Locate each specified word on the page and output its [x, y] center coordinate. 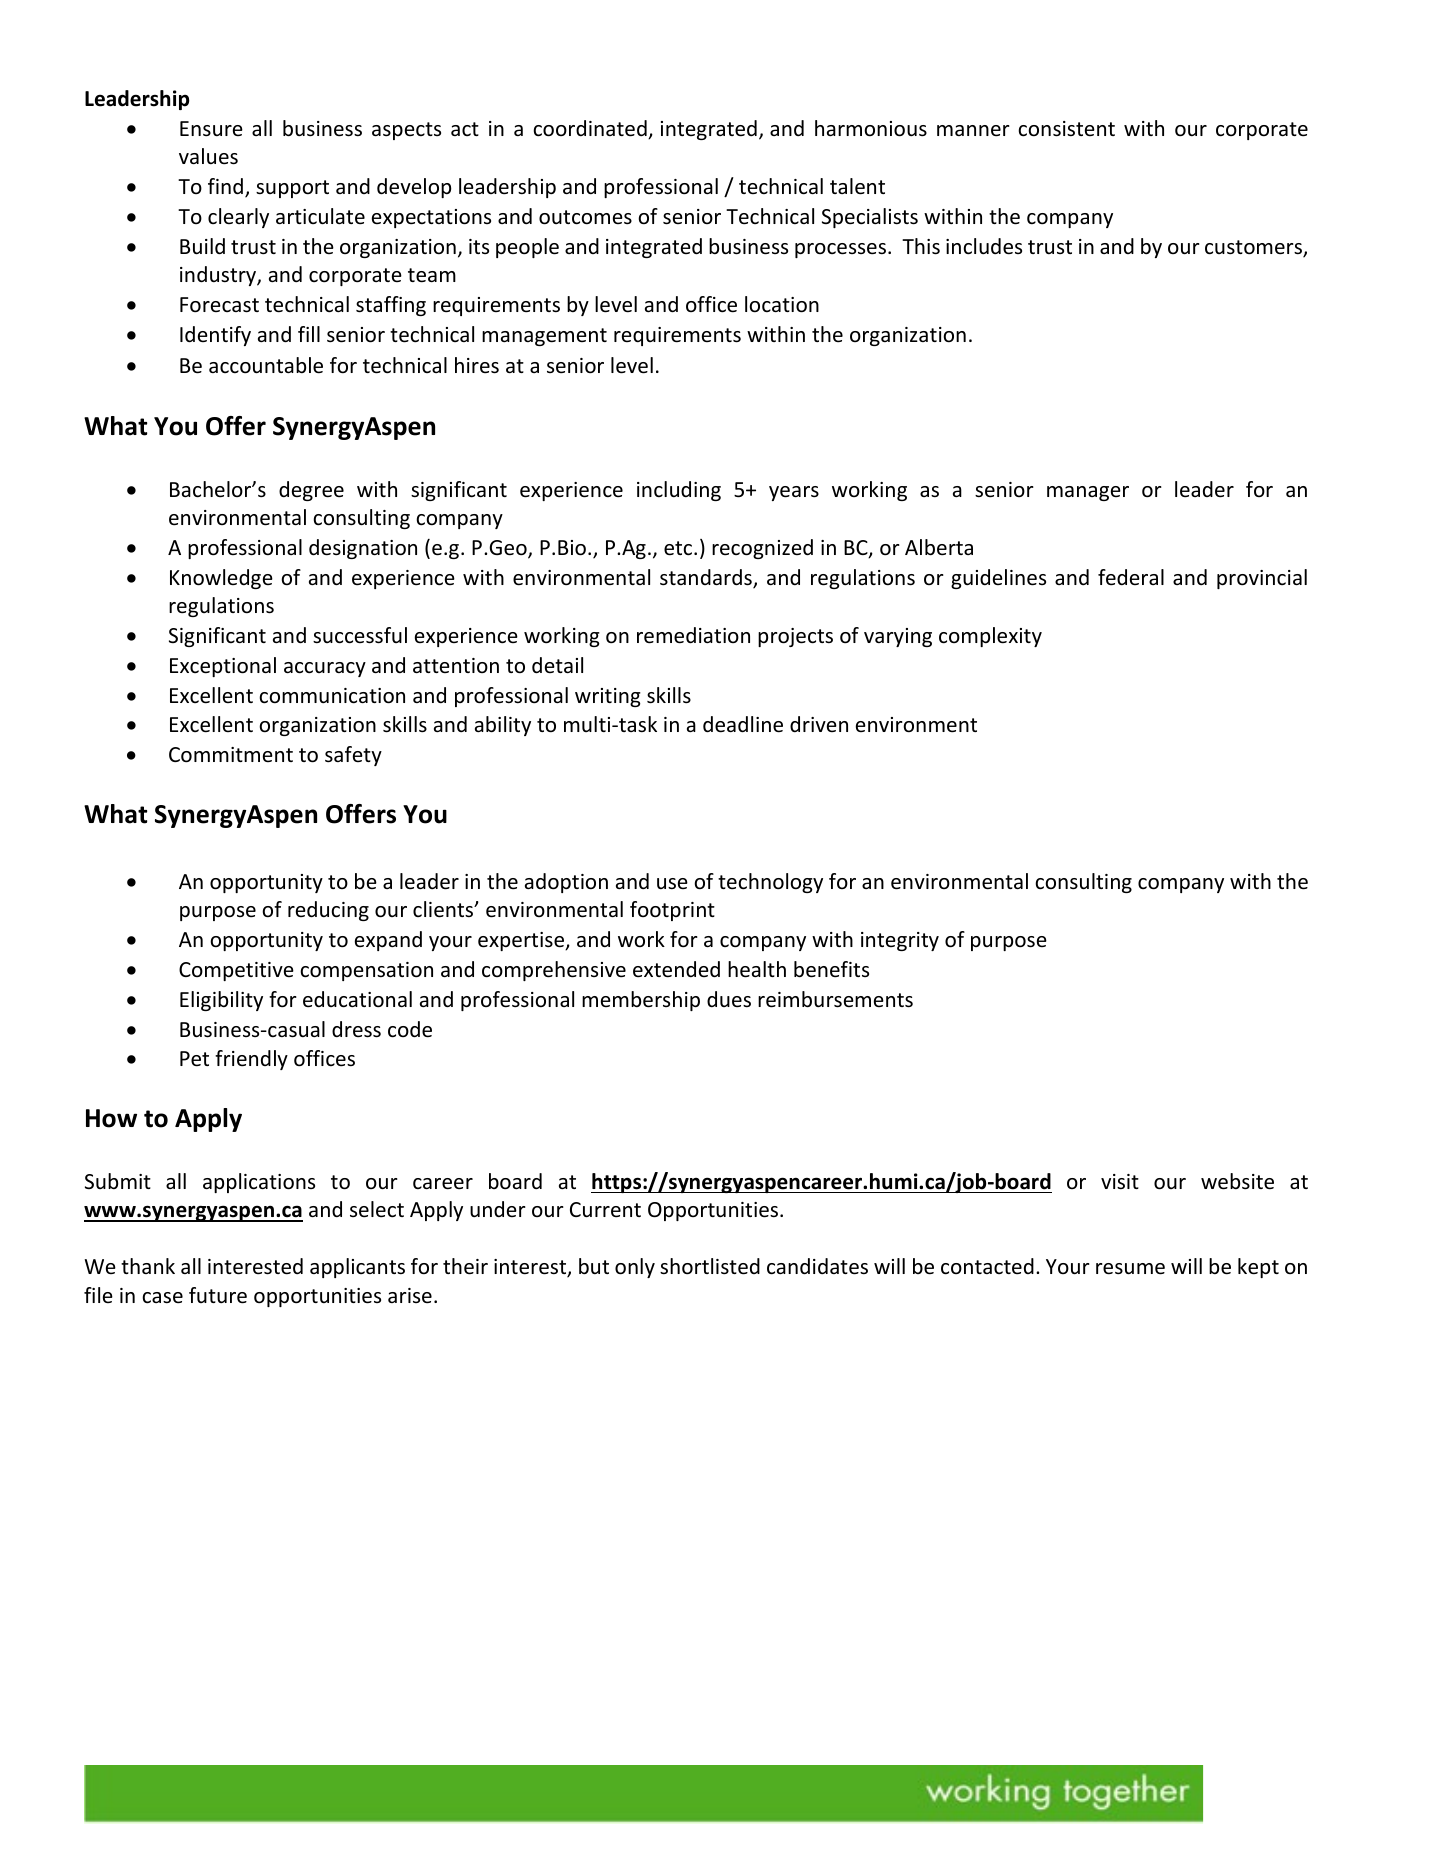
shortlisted [710, 1266]
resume [1130, 1269]
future [218, 1295]
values [208, 156]
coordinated [591, 129]
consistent [1066, 129]
